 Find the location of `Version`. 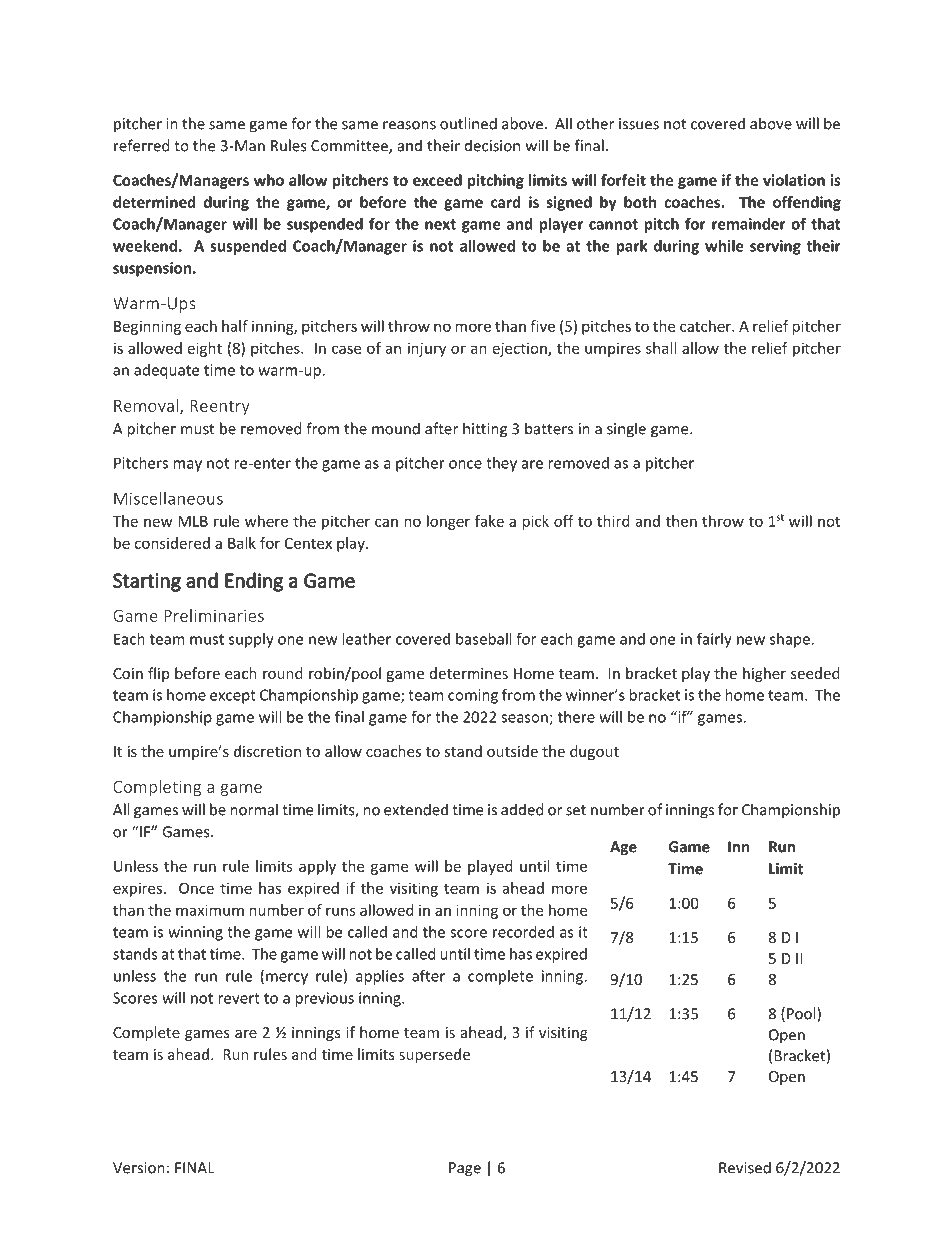

Version is located at coordinates (139, 1168).
